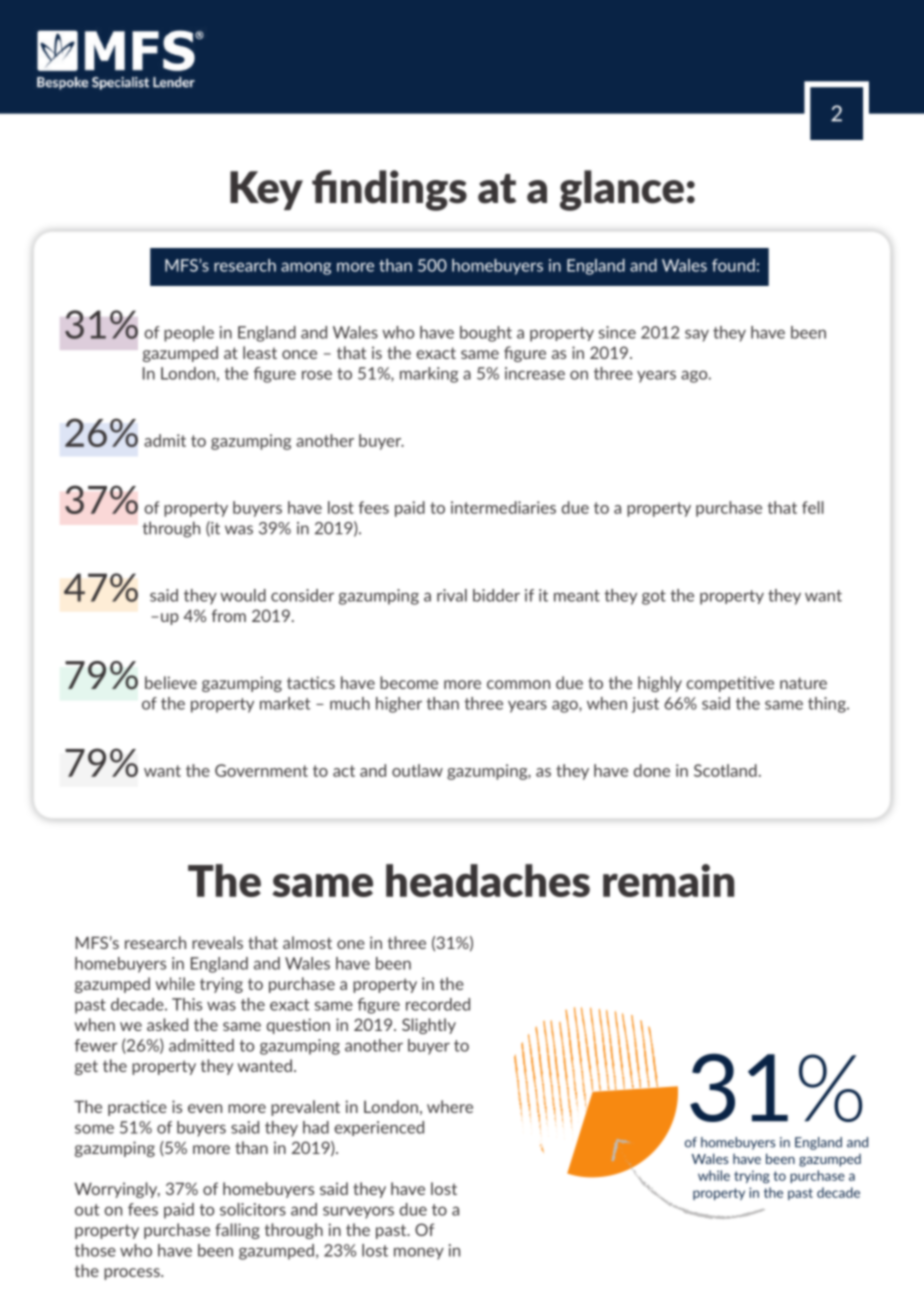 The width and height of the screenshot is (924, 1308). Describe the element at coordinates (133, 1274) in the screenshot. I see `process` at that location.
